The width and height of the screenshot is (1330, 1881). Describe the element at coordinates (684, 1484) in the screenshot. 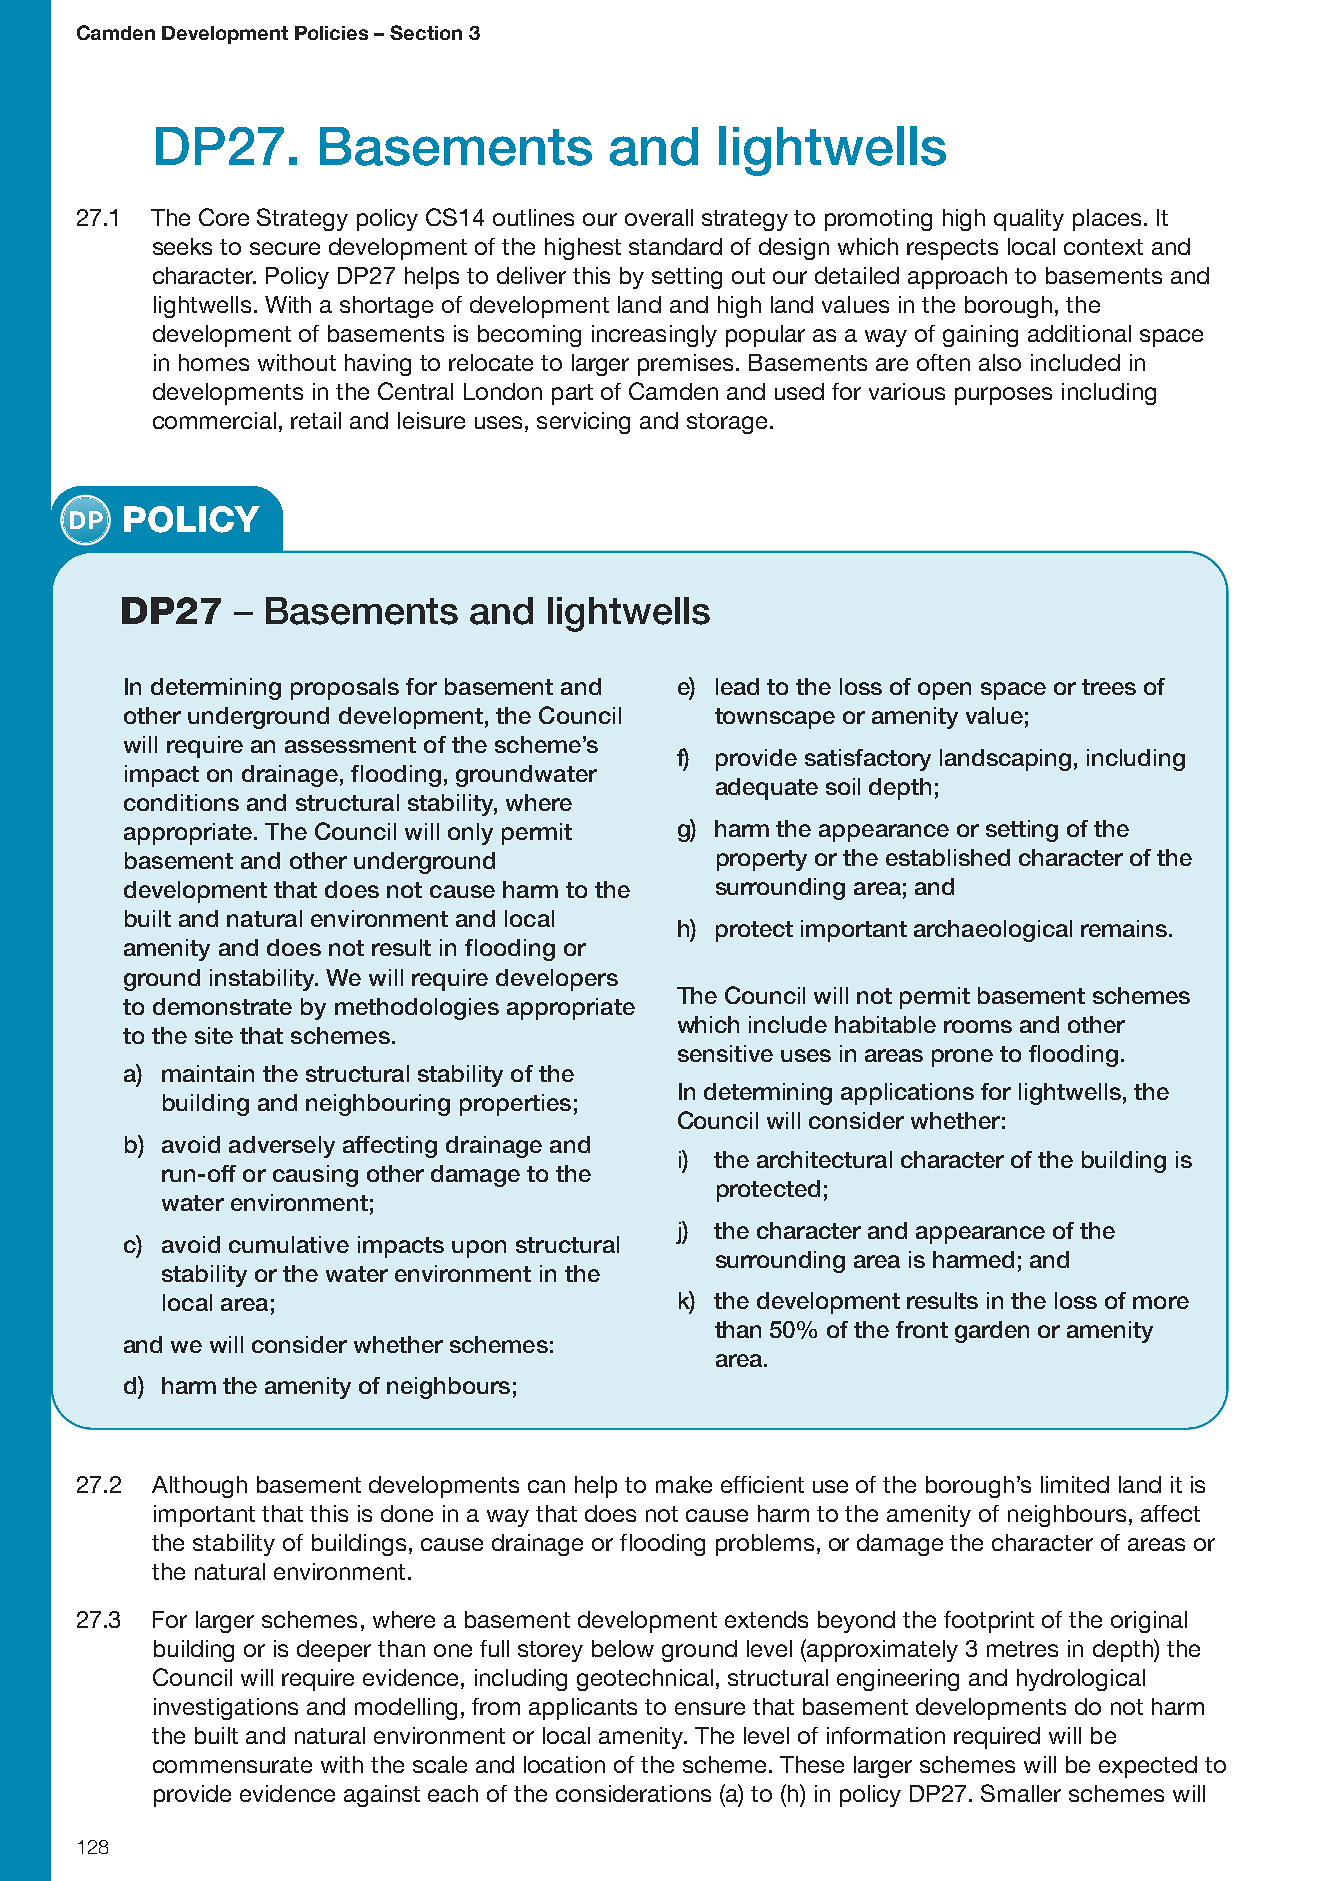

I see `make` at that location.
